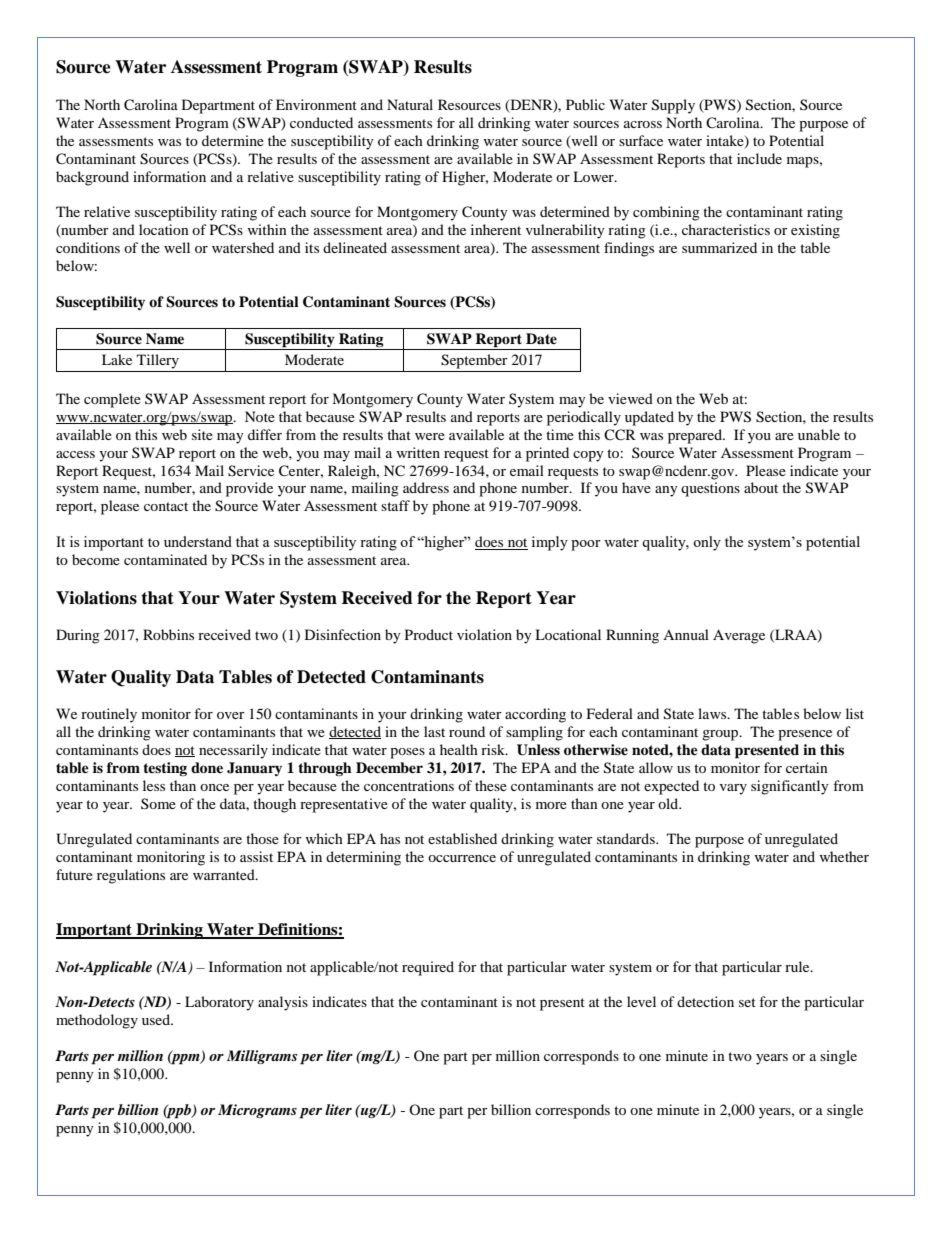  What do you see at coordinates (410, 104) in the screenshot?
I see `Natural` at bounding box center [410, 104].
